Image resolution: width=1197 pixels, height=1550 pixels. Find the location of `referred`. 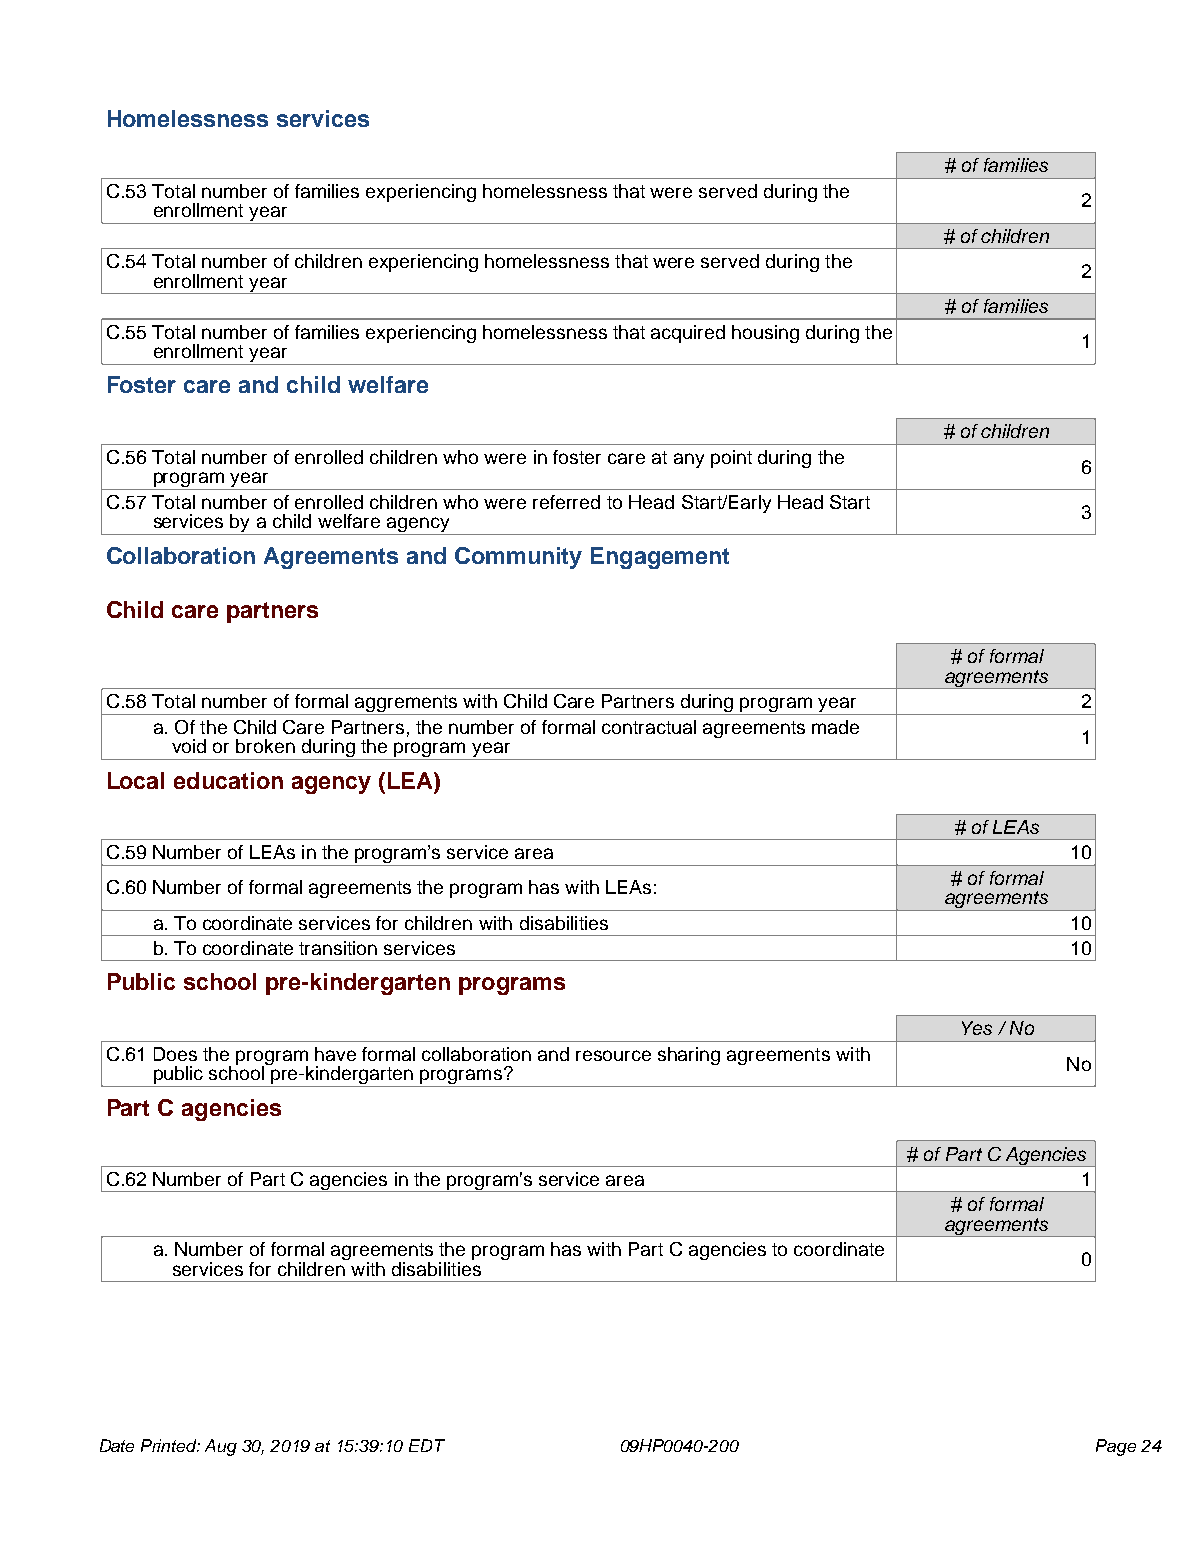

referred is located at coordinates (566, 502).
